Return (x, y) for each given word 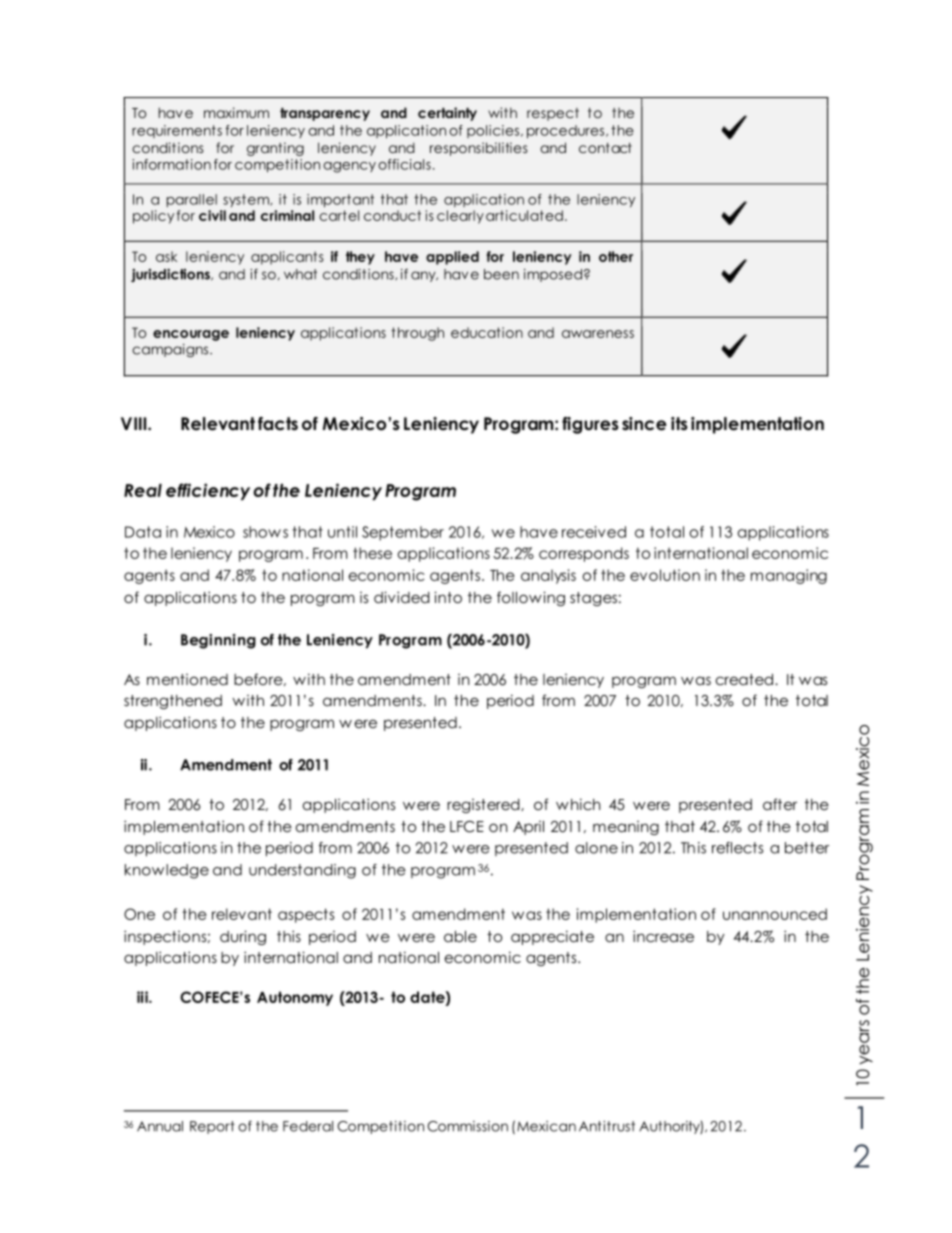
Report (212, 1127)
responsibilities (479, 149)
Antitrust (607, 1126)
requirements (177, 131)
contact (605, 148)
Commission (467, 1126)
